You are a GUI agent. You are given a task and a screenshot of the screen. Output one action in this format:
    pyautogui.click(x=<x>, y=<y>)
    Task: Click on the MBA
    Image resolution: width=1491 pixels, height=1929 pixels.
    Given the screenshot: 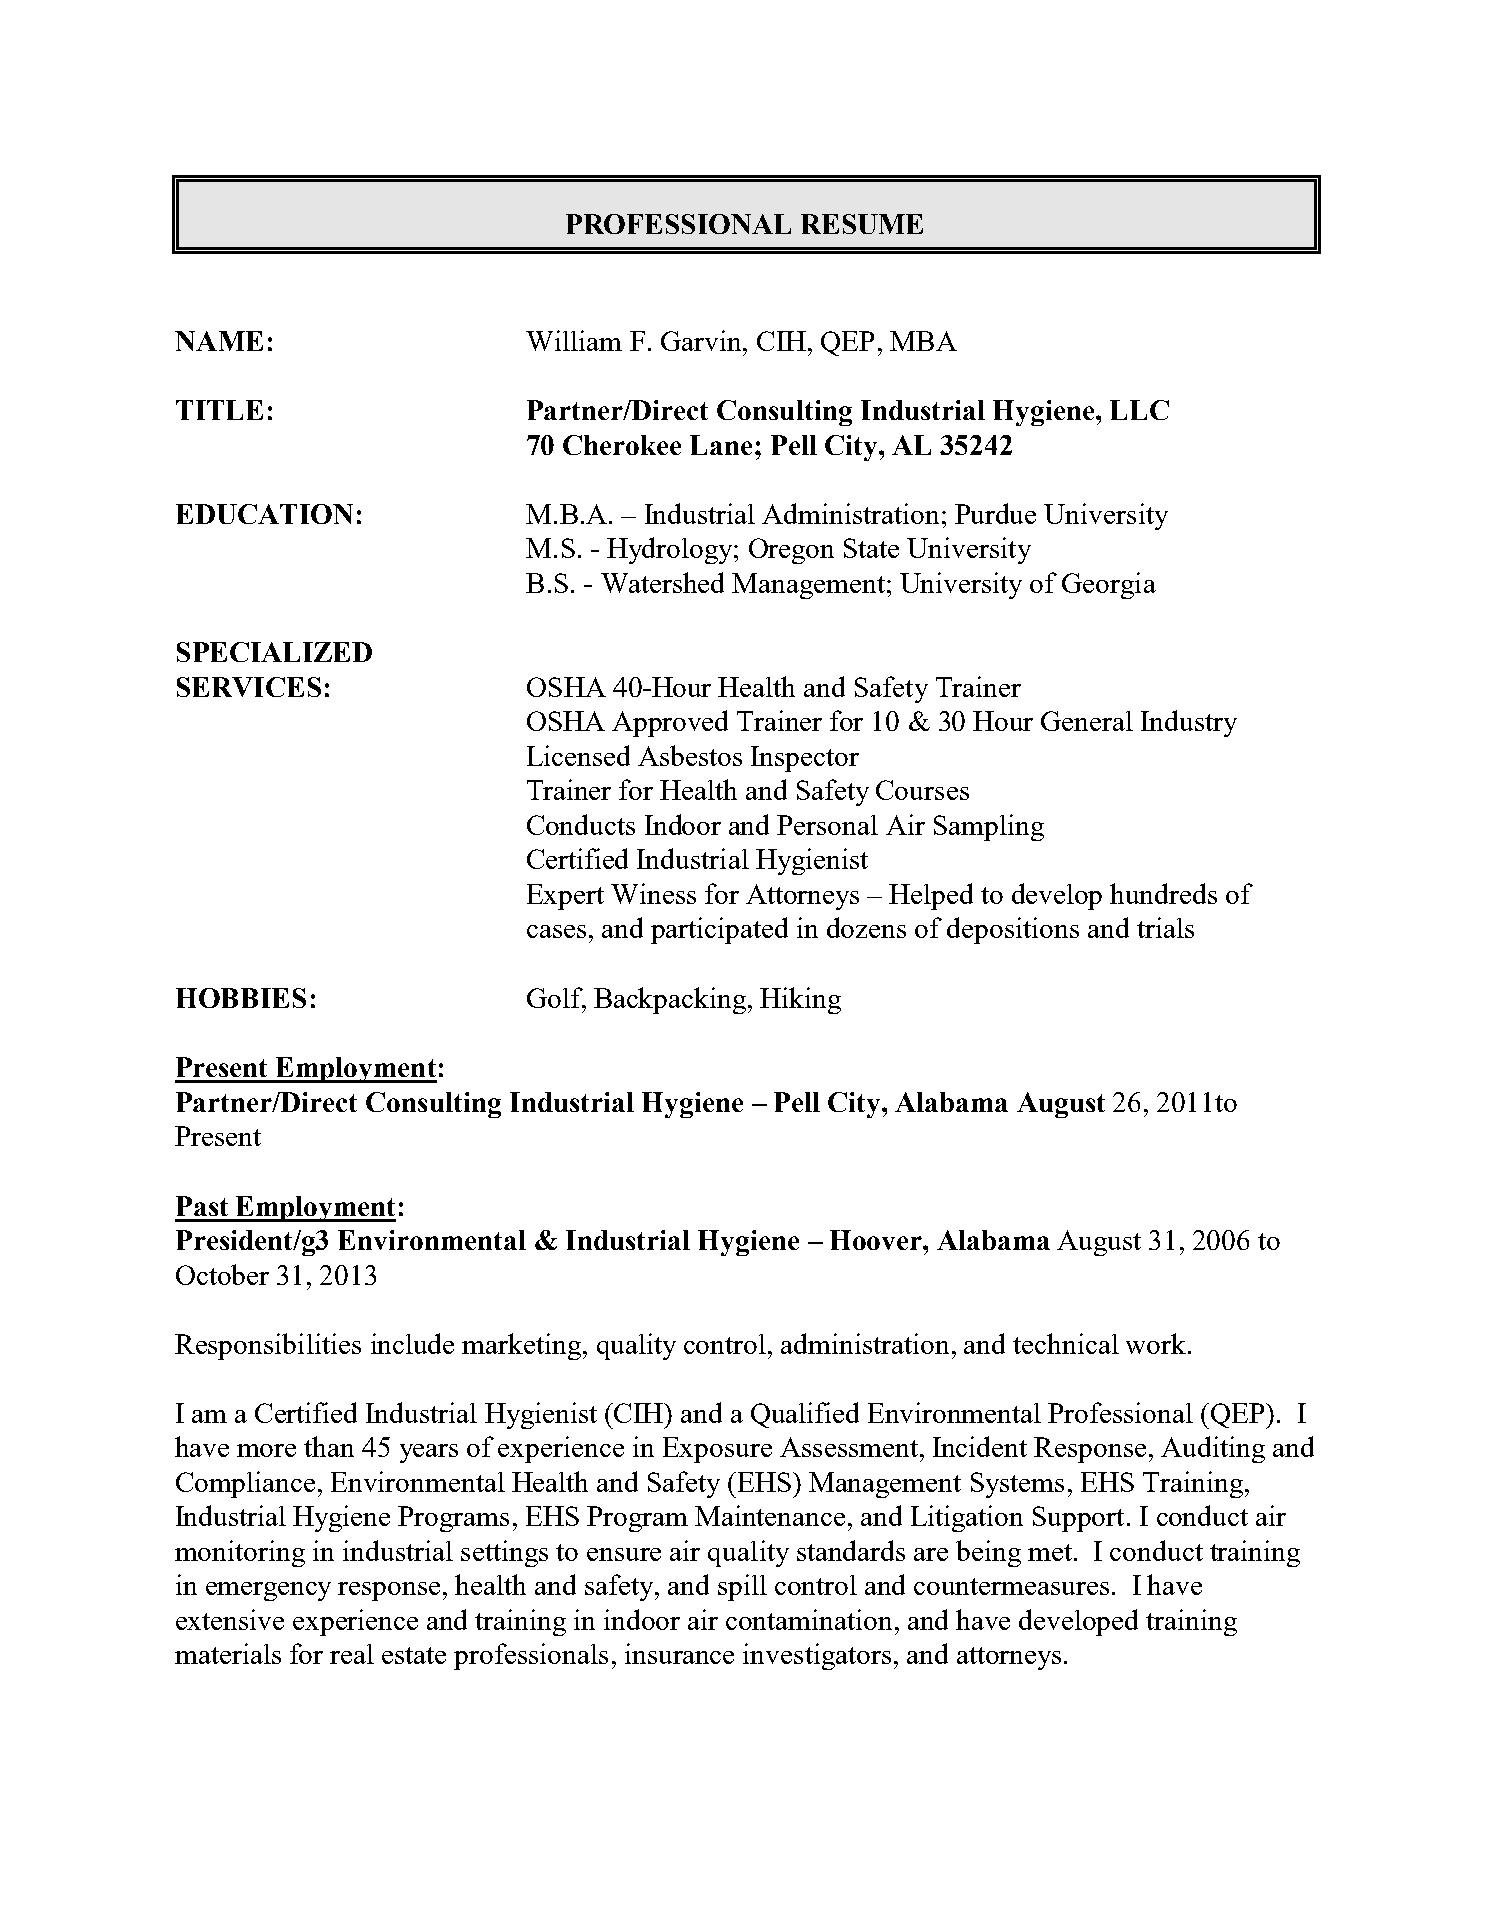 What is the action you would take?
    pyautogui.click(x=923, y=341)
